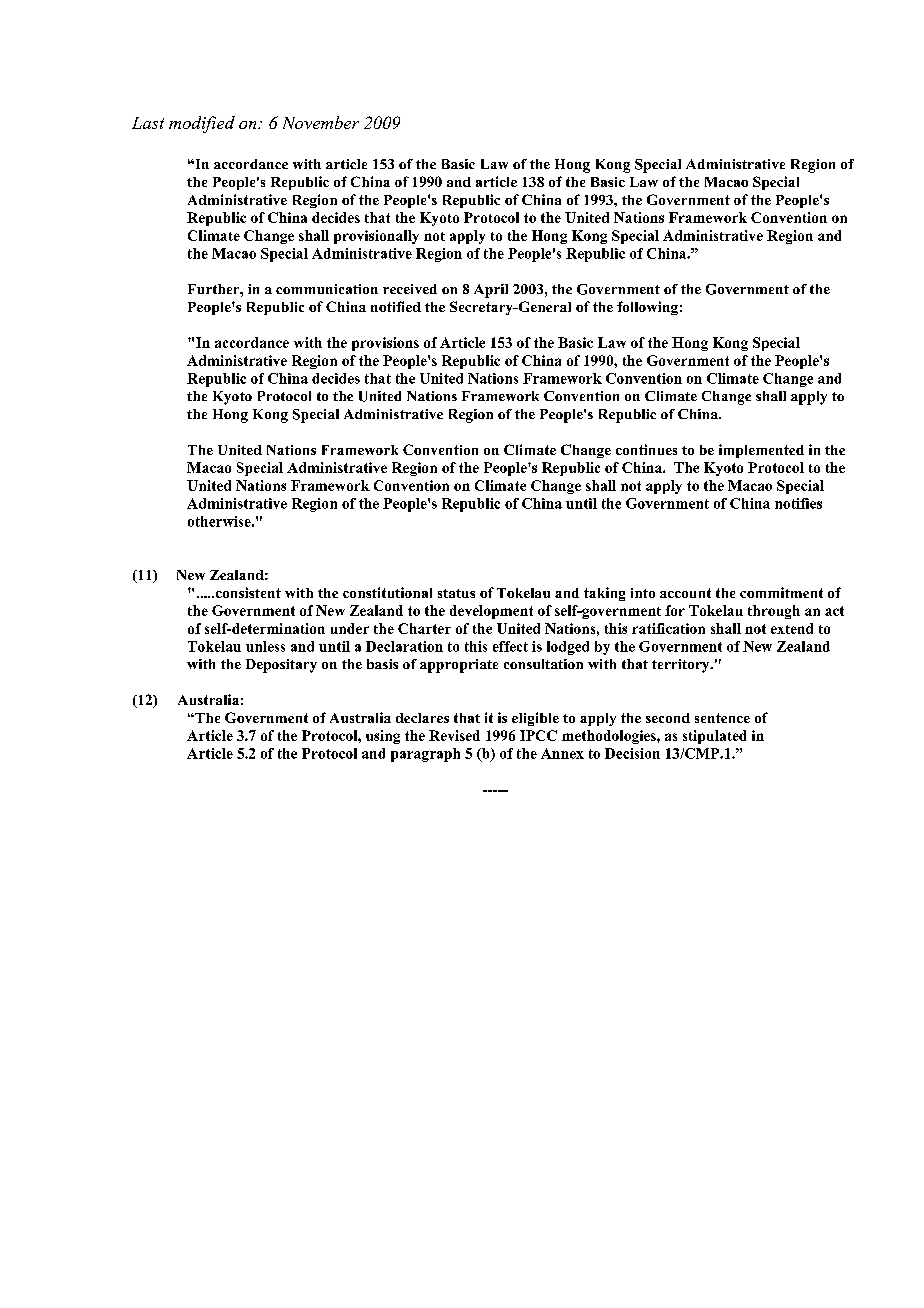 This document has height=1308, width=924. What do you see at coordinates (761, 451) in the document?
I see `implemented` at bounding box center [761, 451].
